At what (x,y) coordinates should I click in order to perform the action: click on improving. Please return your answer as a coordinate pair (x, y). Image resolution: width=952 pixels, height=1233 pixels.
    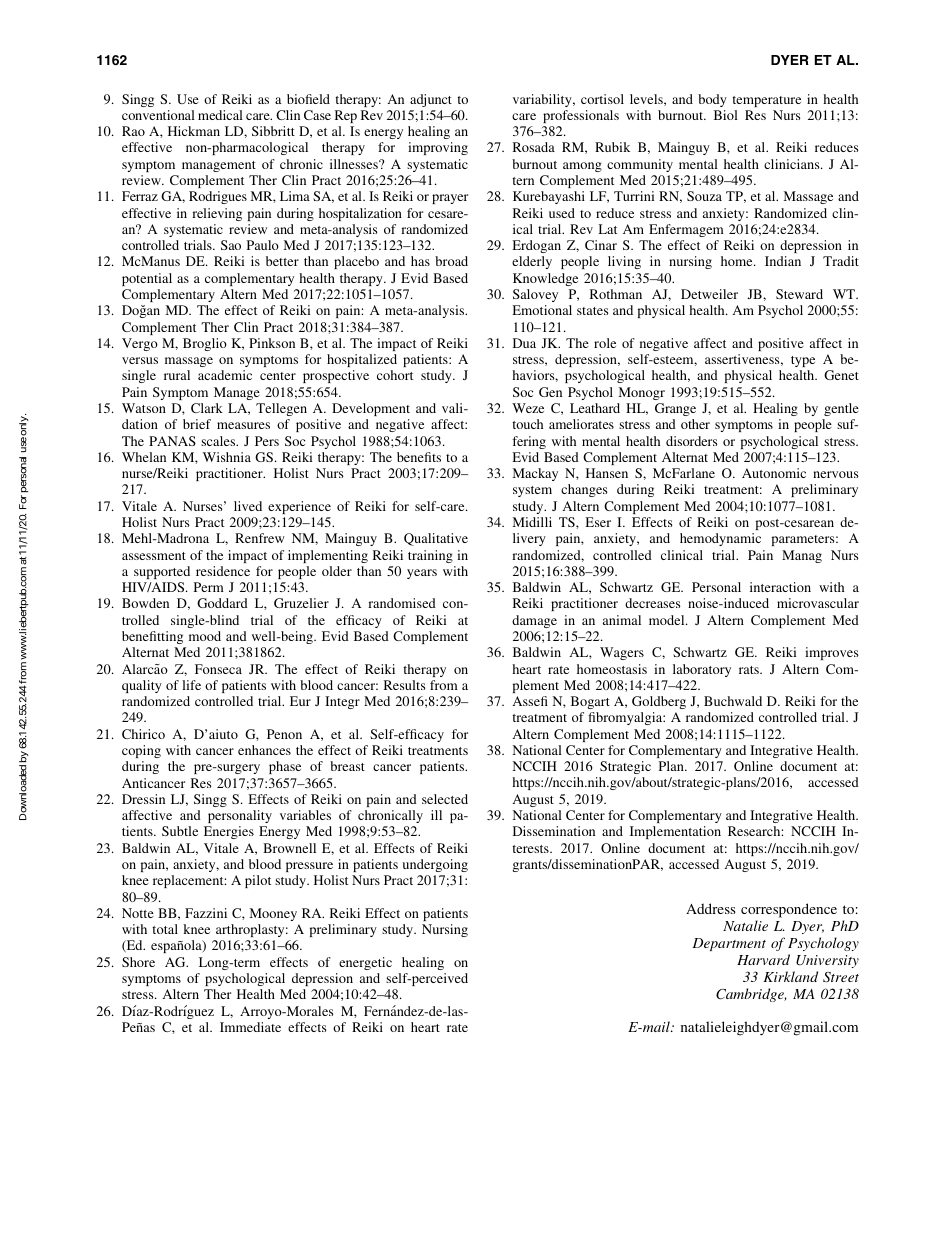
    Looking at the image, I should click on (438, 148).
